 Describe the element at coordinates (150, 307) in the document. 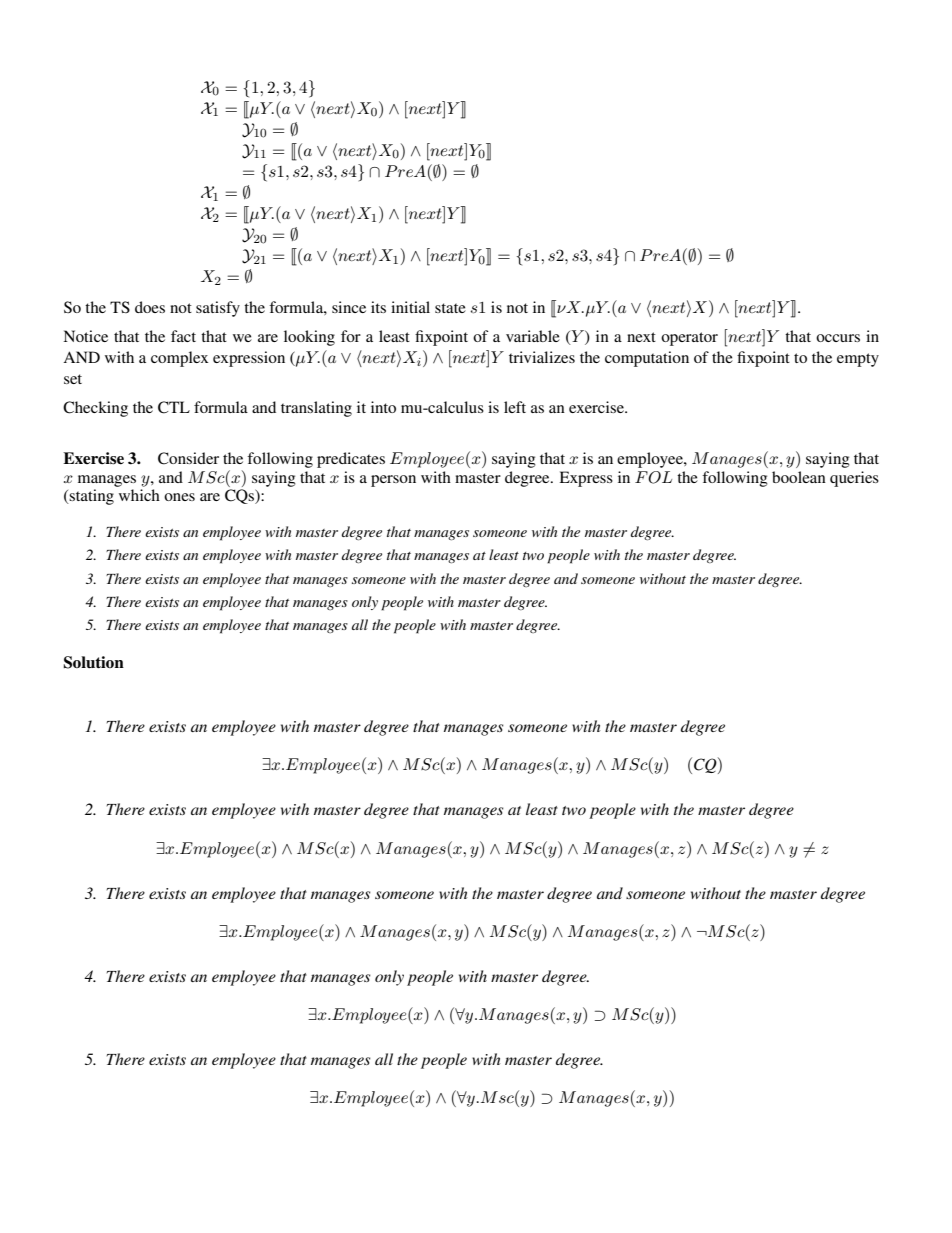

I see `does` at that location.
